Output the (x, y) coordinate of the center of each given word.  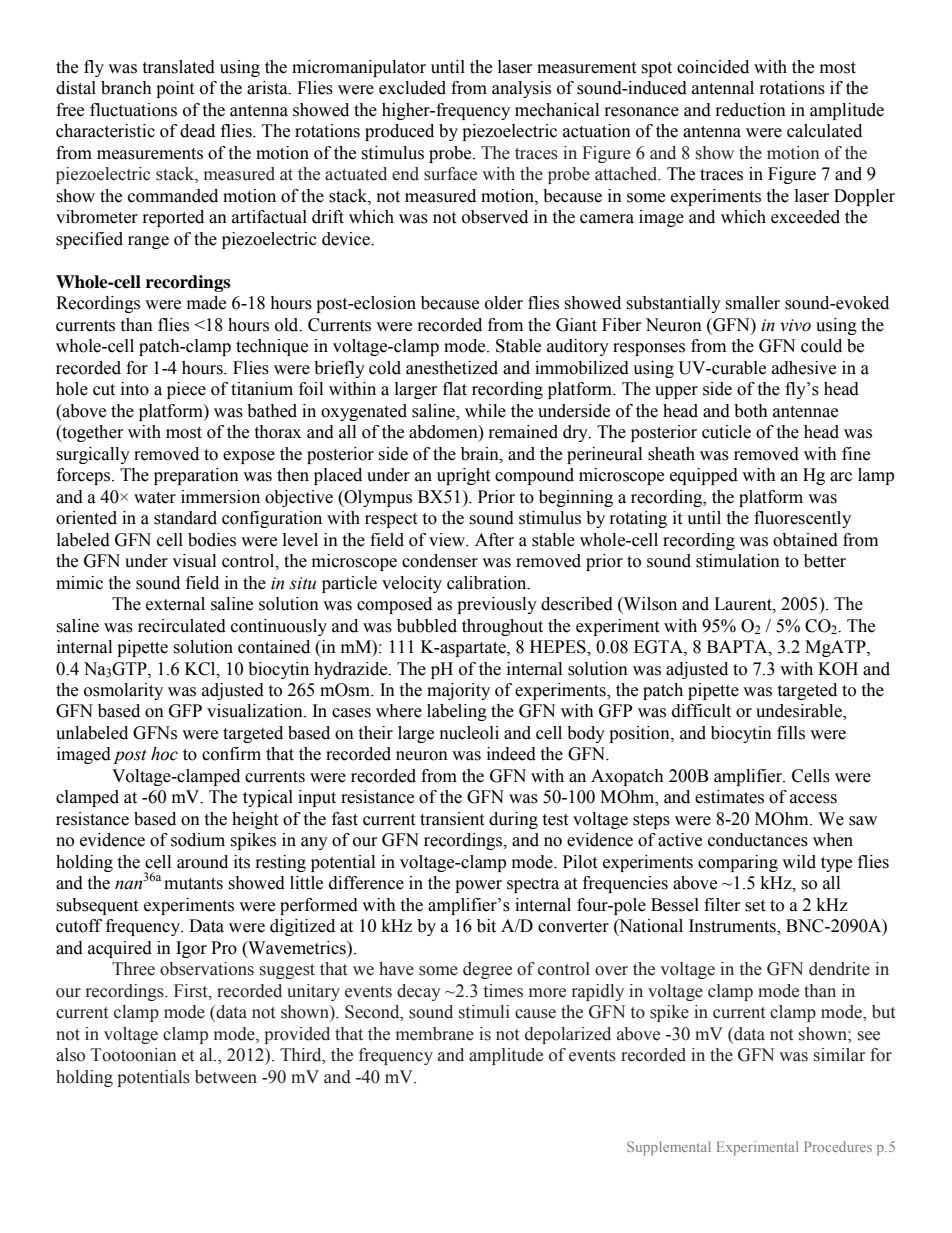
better (825, 561)
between (226, 1077)
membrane (435, 1034)
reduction (751, 110)
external (175, 604)
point (175, 89)
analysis (521, 89)
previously (497, 605)
